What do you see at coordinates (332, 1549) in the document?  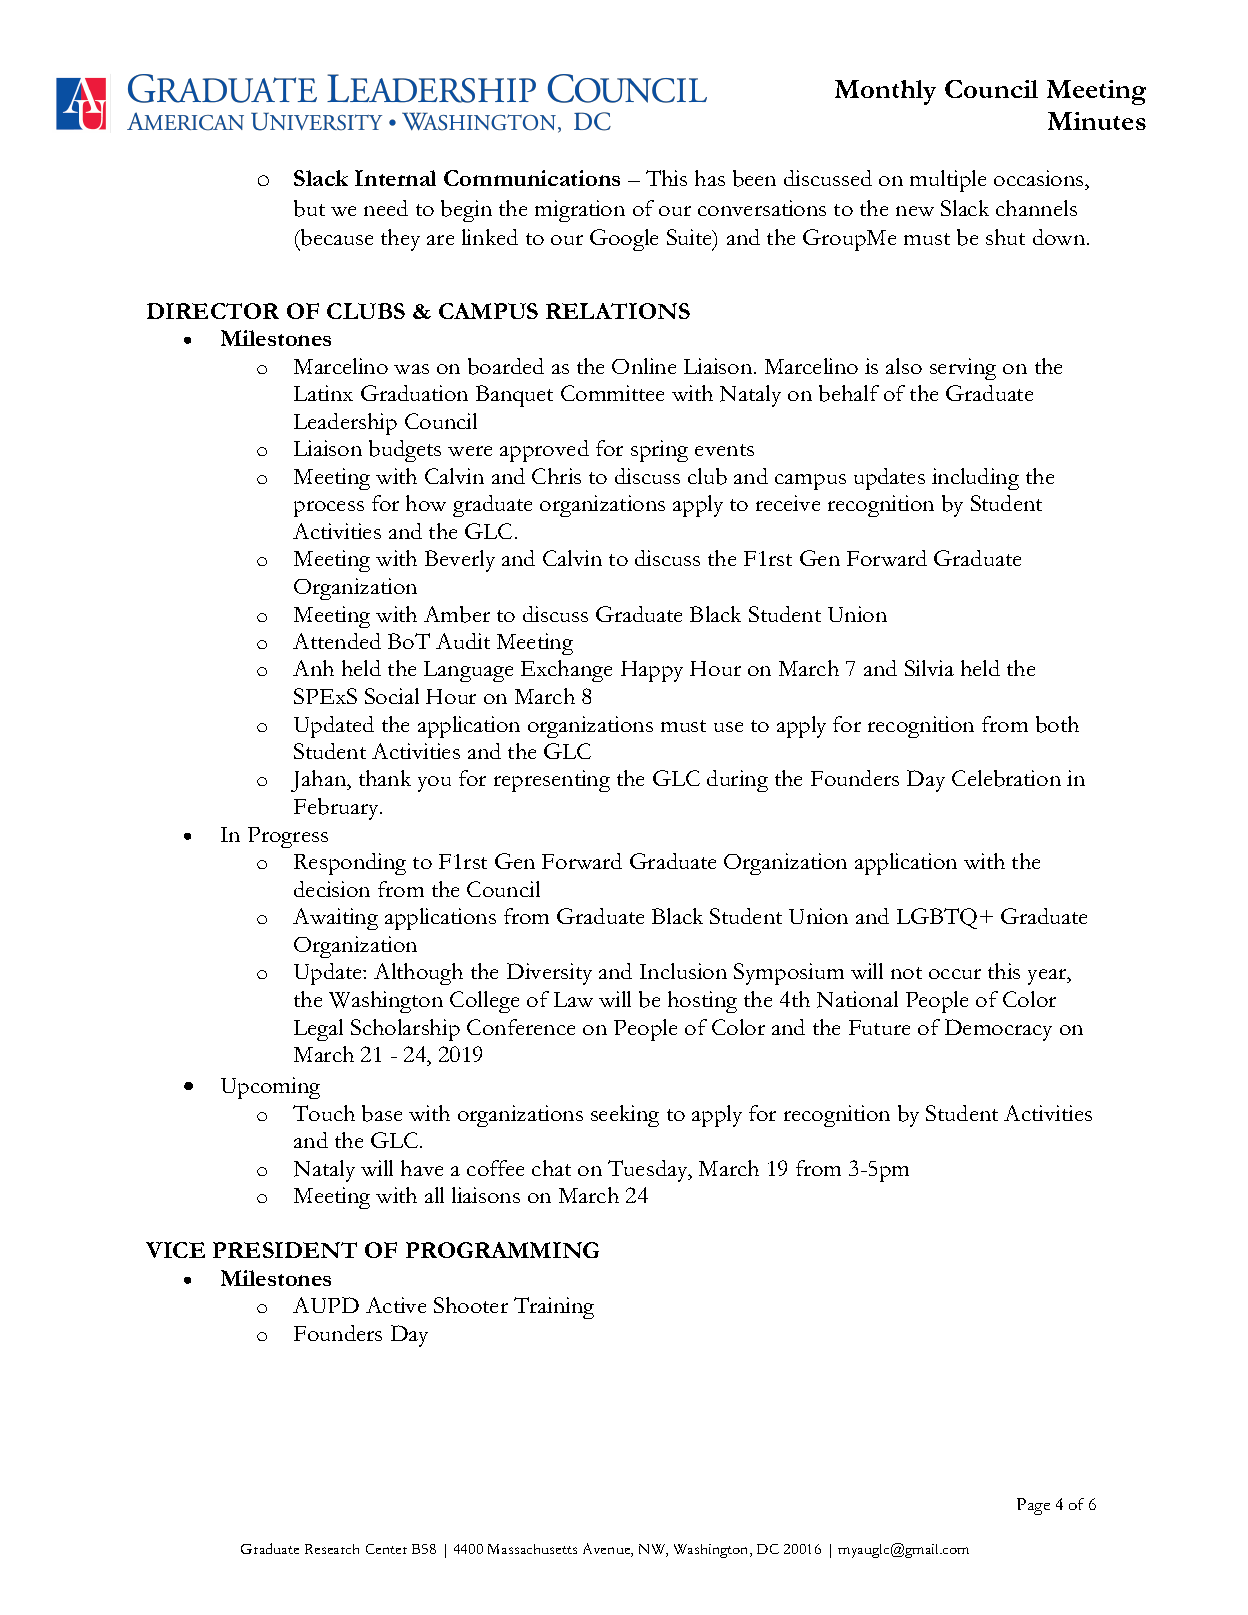 I see `Research` at bounding box center [332, 1549].
